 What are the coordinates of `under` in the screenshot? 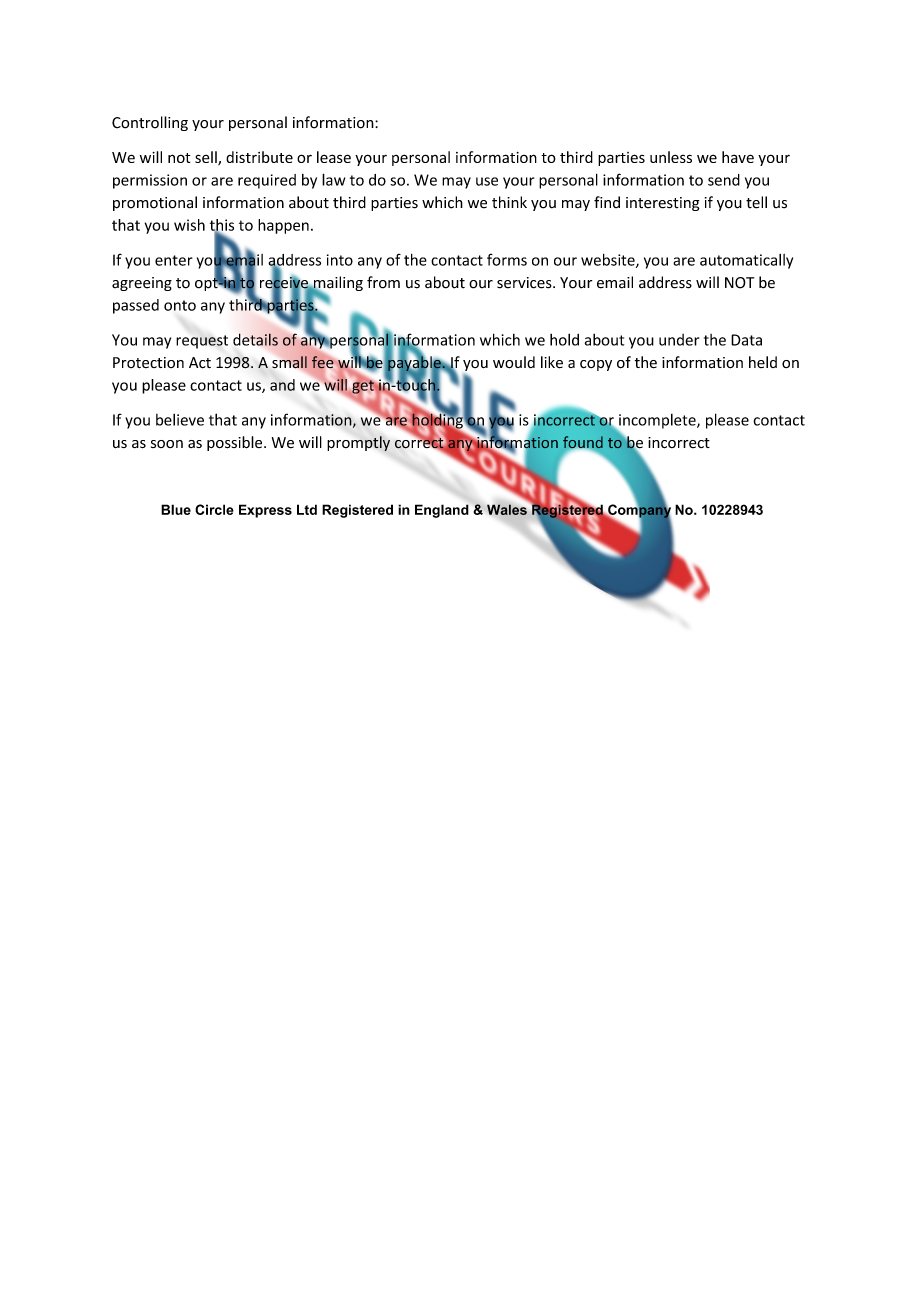 It's located at (679, 340).
